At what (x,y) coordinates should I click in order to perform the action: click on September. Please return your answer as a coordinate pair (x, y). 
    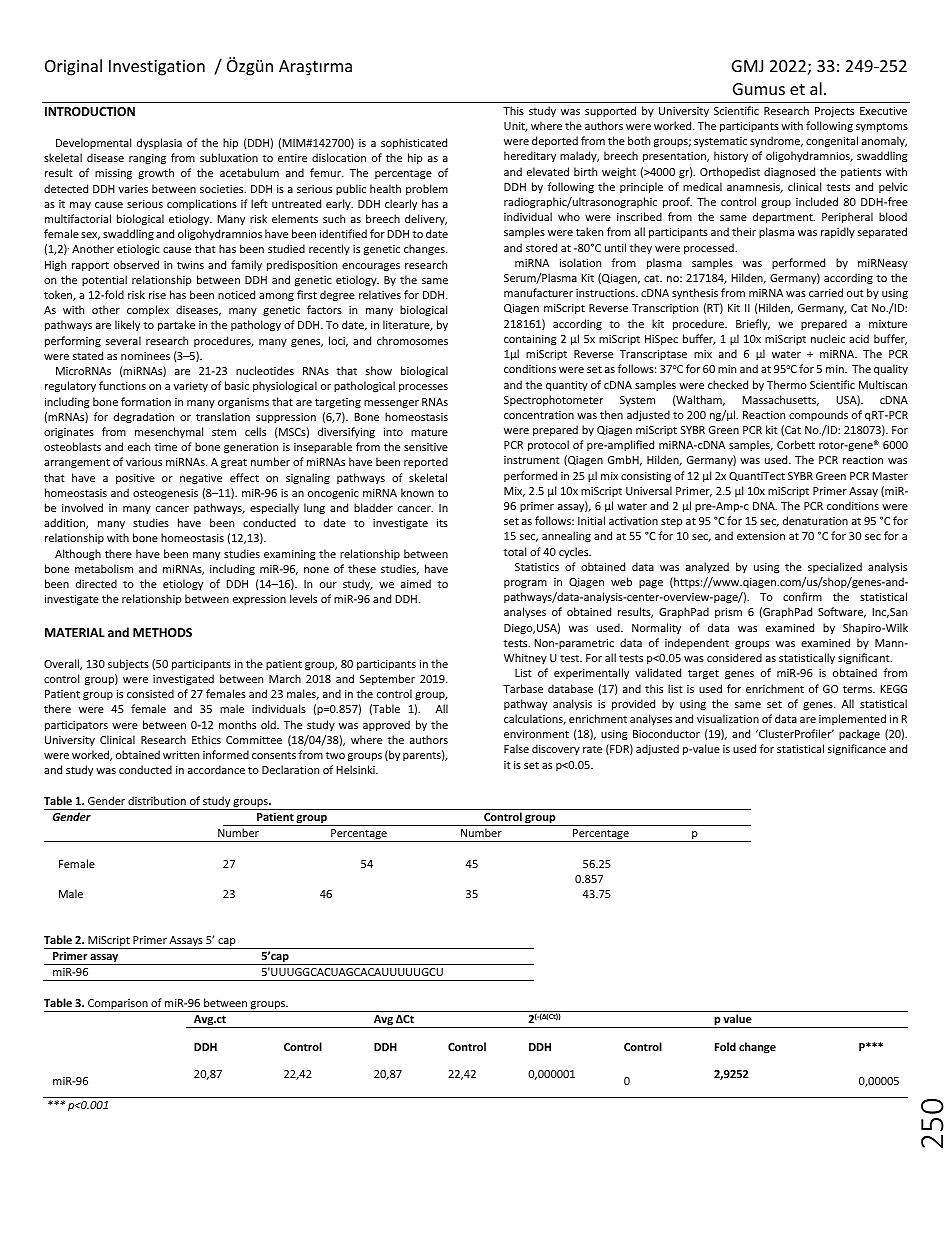
    Looking at the image, I should click on (387, 679).
